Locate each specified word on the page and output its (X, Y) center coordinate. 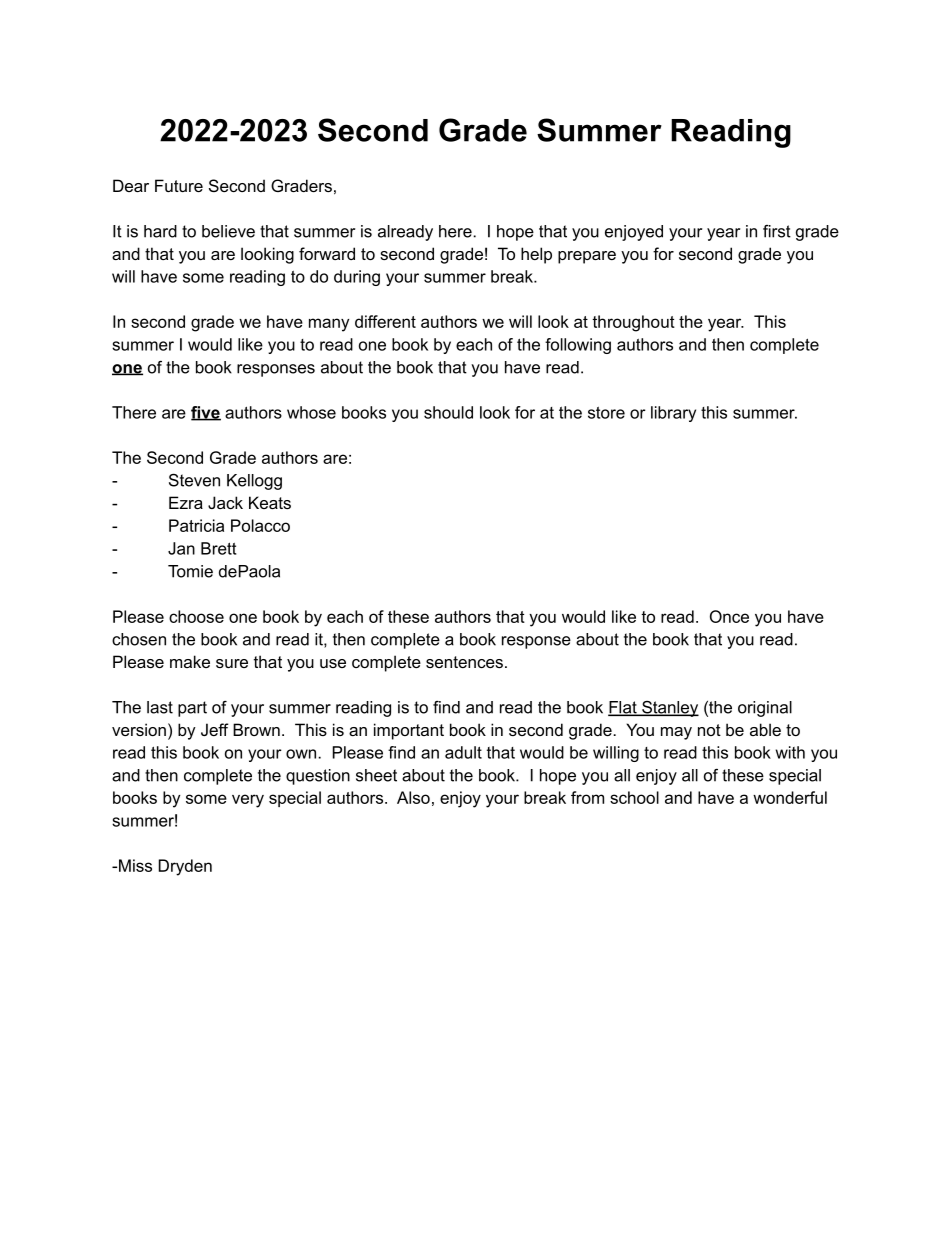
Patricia (196, 525)
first (777, 231)
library (673, 414)
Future (179, 185)
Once (729, 616)
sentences (464, 662)
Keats (270, 502)
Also (413, 797)
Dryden (185, 867)
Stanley (669, 709)
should (448, 412)
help (536, 255)
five (206, 413)
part (192, 709)
